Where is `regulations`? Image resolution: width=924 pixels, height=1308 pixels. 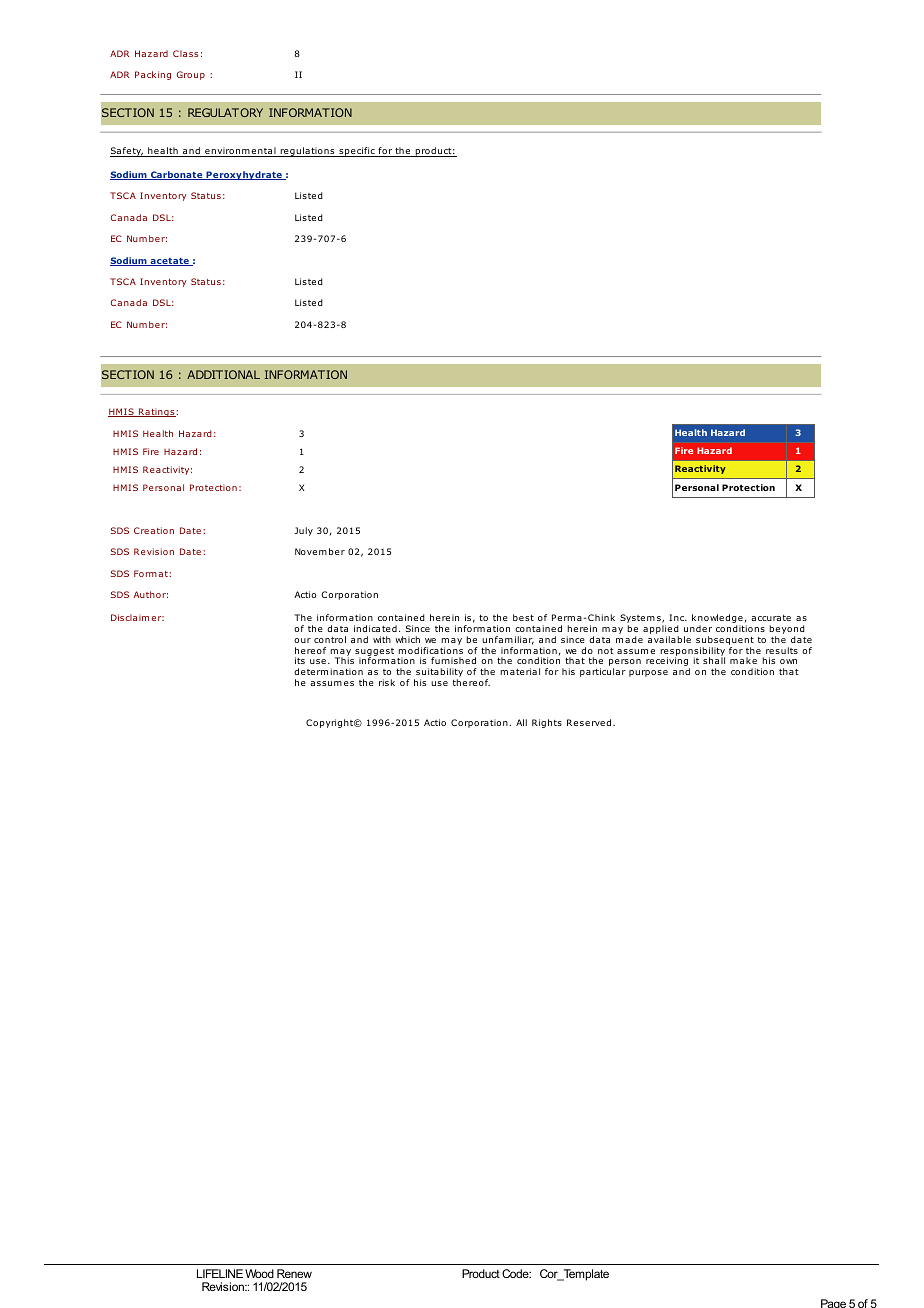 regulations is located at coordinates (307, 152).
